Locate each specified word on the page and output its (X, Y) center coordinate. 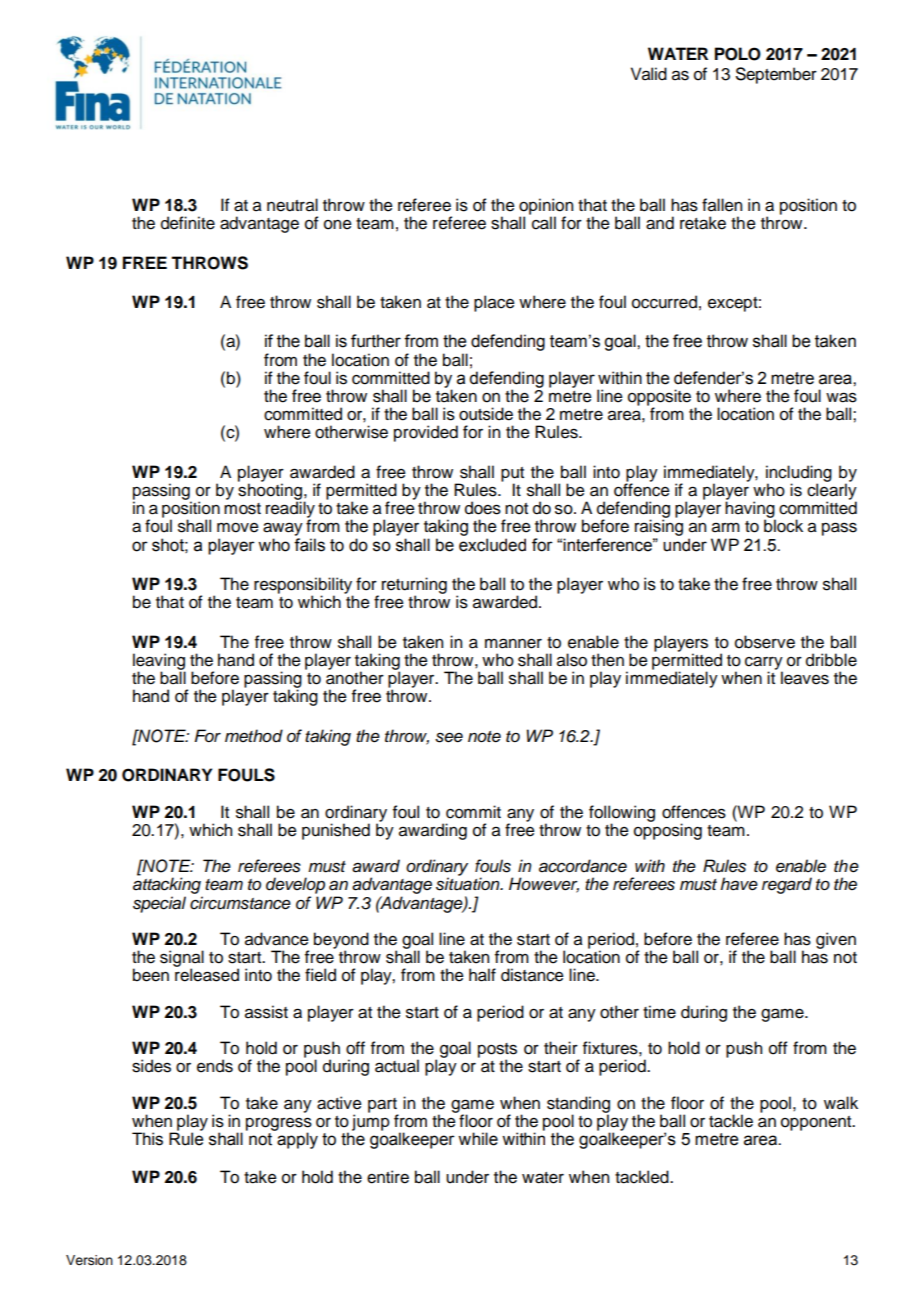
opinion (546, 207)
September (776, 75)
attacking (168, 887)
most (242, 509)
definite (188, 223)
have (739, 884)
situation (469, 884)
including (799, 474)
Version (89, 1260)
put (512, 475)
